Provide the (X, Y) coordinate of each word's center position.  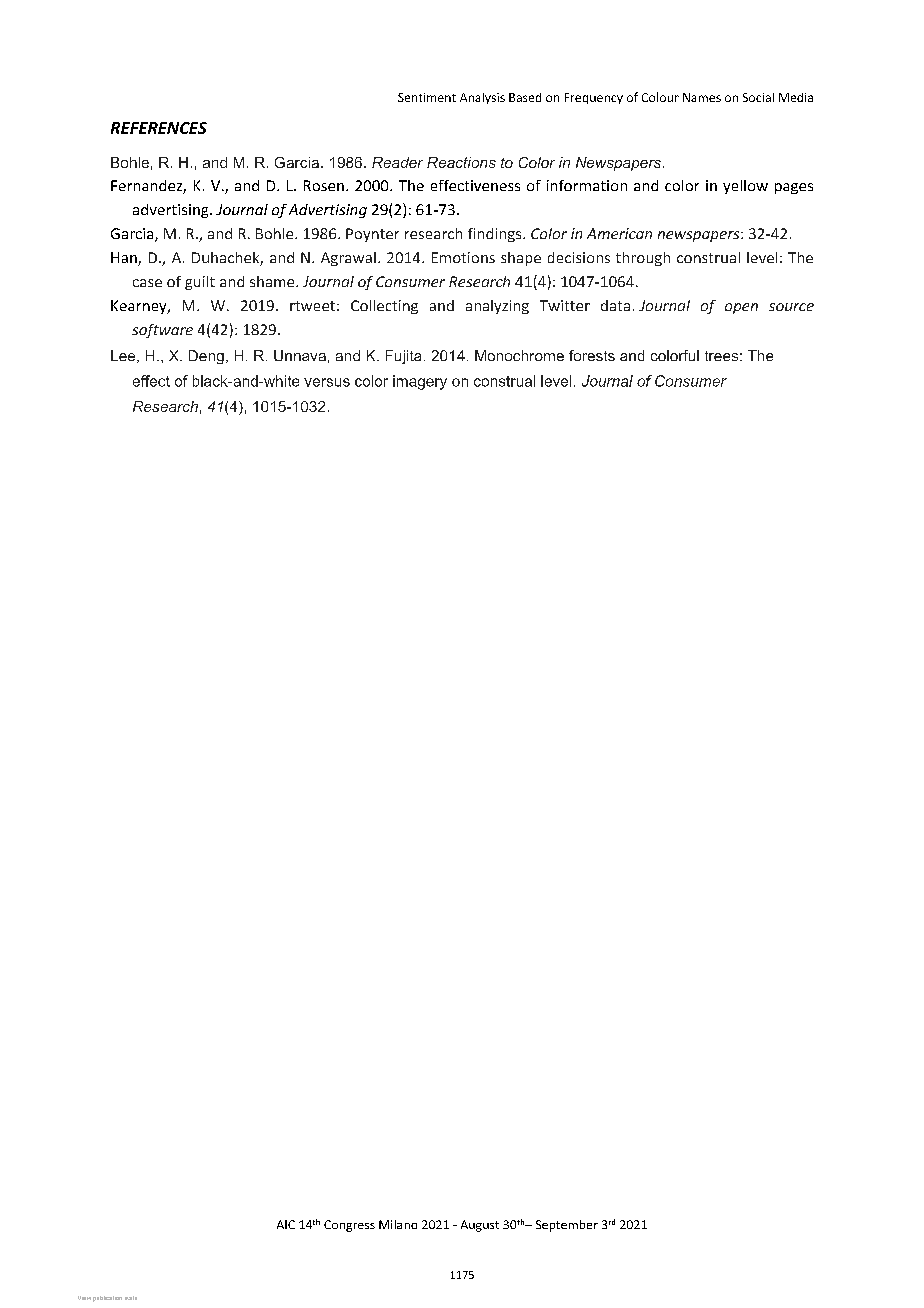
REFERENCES (159, 128)
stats (131, 1298)
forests (592, 355)
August (480, 1226)
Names (702, 97)
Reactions (461, 162)
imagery (420, 382)
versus (327, 382)
